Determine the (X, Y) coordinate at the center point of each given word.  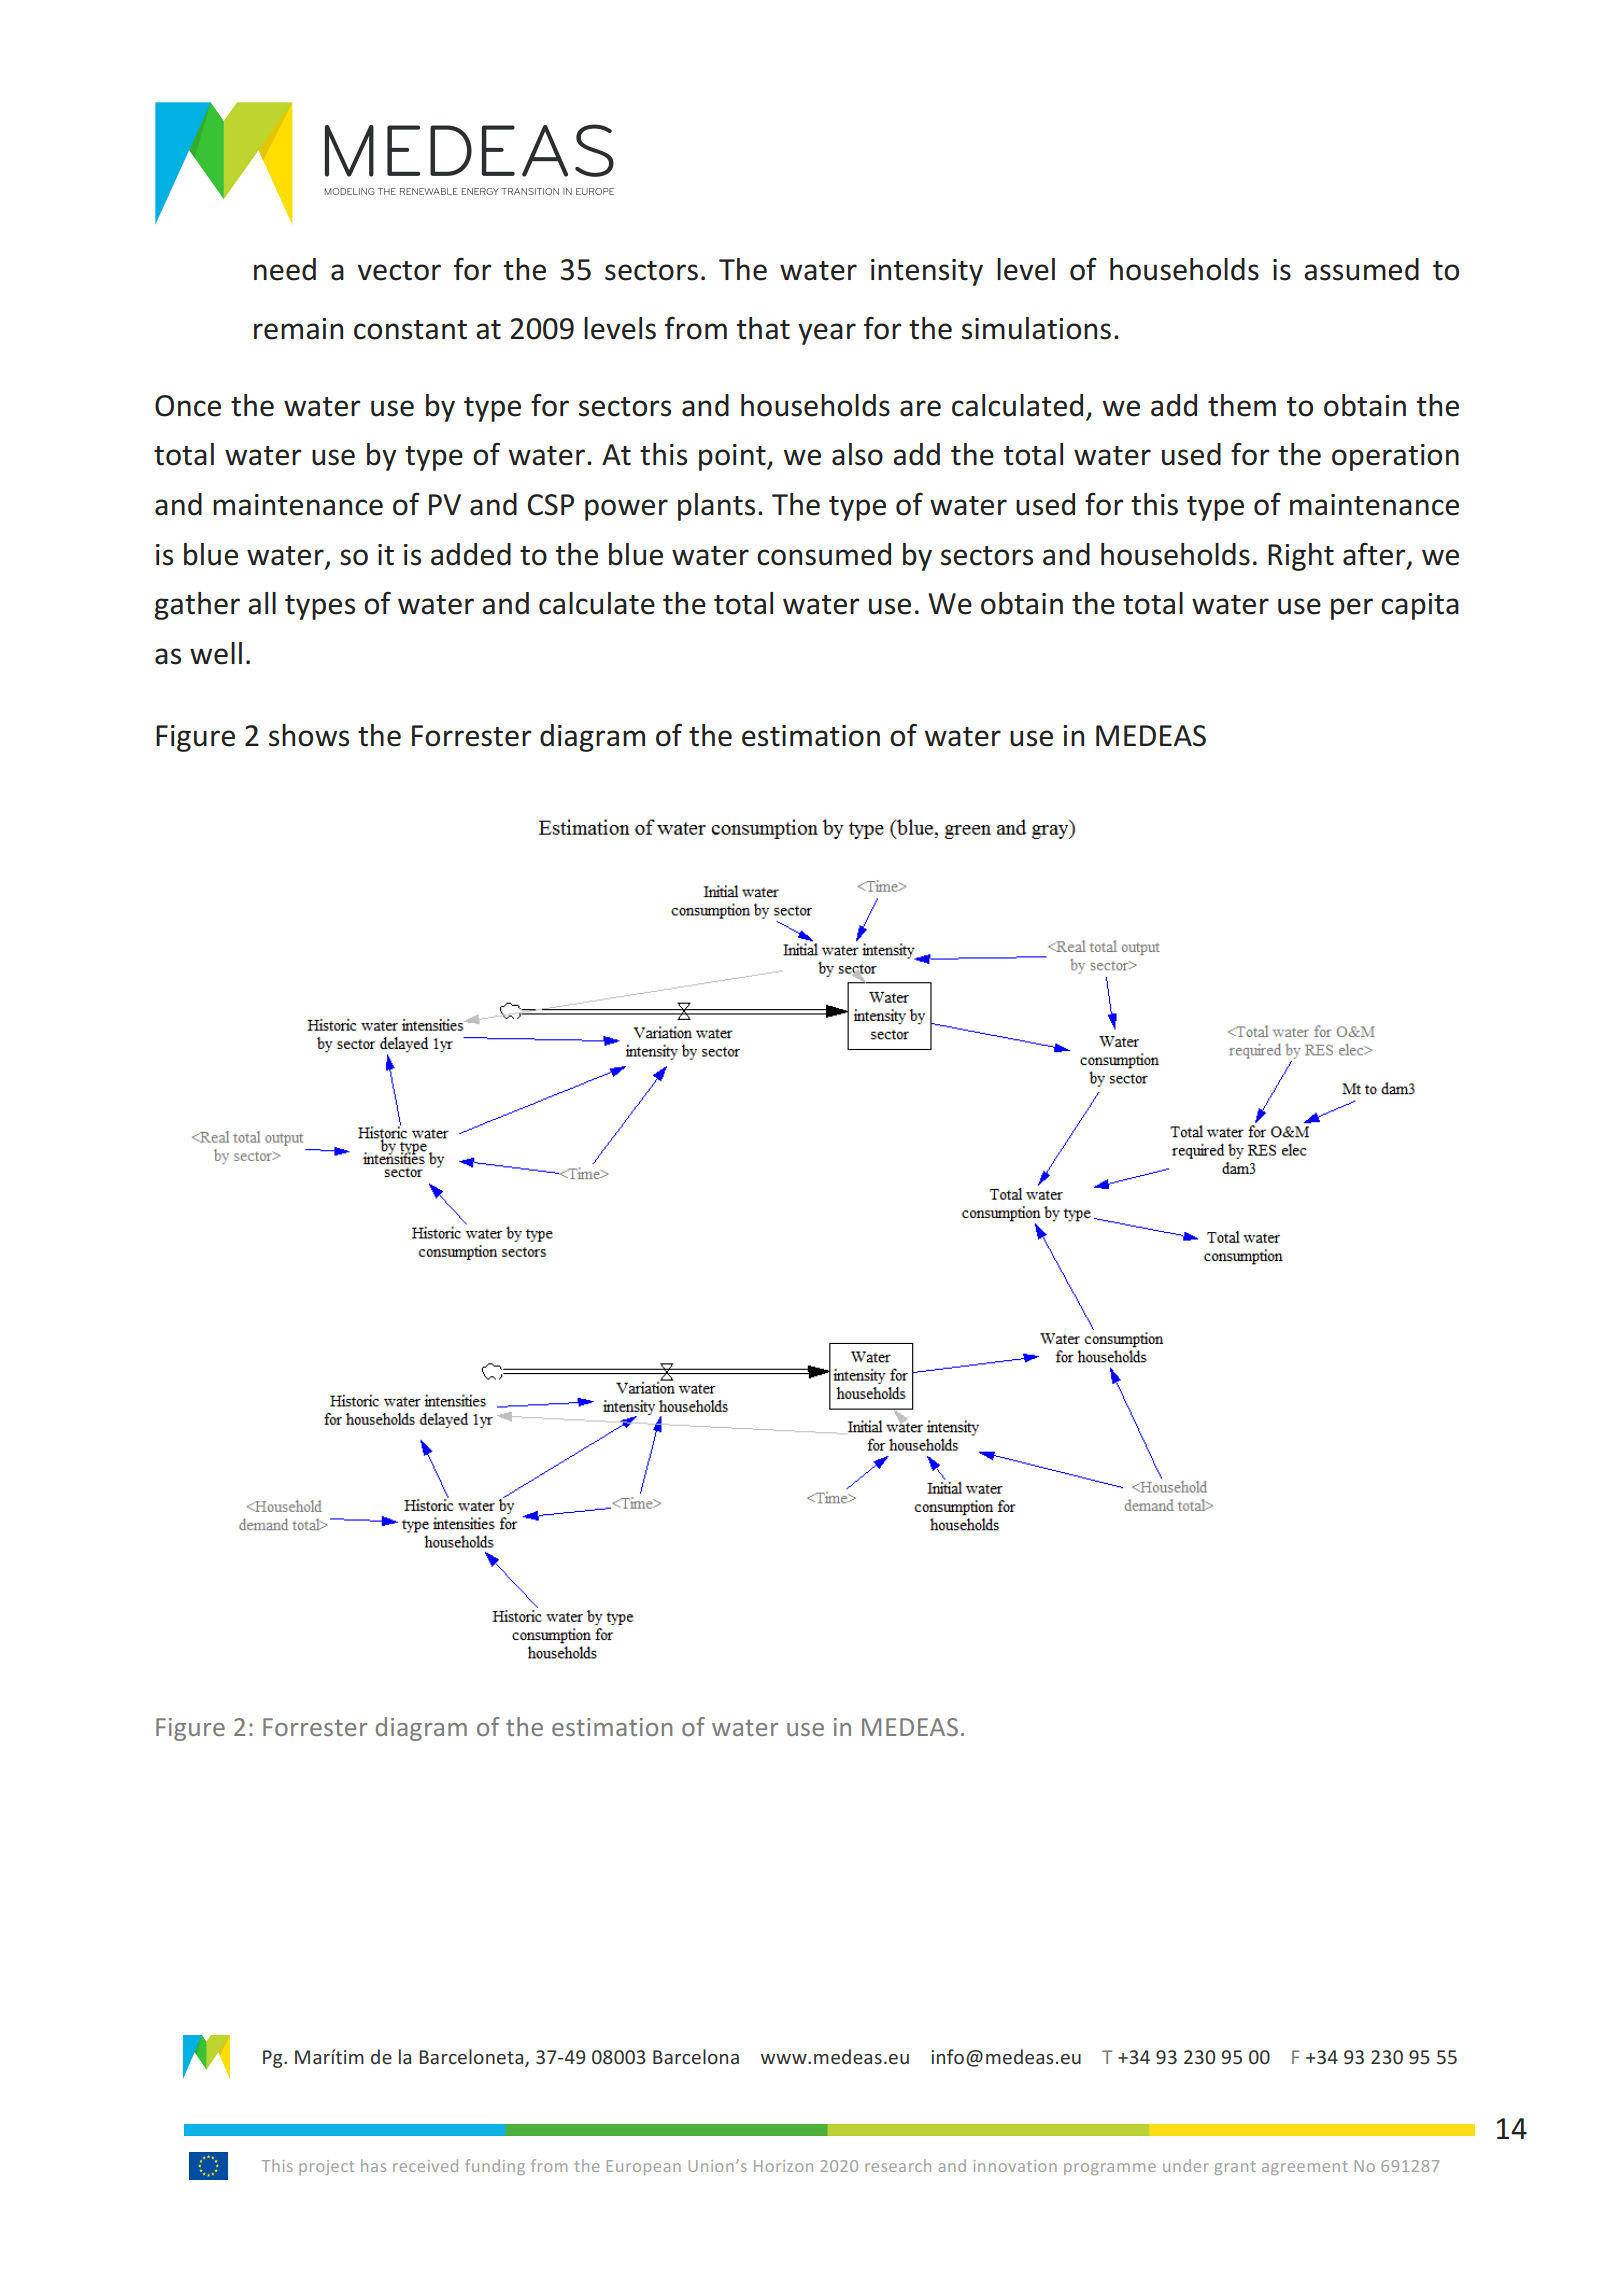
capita (1420, 606)
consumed (824, 554)
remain (298, 329)
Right (1301, 557)
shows (309, 735)
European (644, 2167)
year (827, 334)
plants (716, 507)
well (216, 653)
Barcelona (696, 2056)
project (326, 2167)
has (373, 2165)
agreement (1305, 2168)
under (1186, 2165)
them (1242, 405)
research (898, 2165)
